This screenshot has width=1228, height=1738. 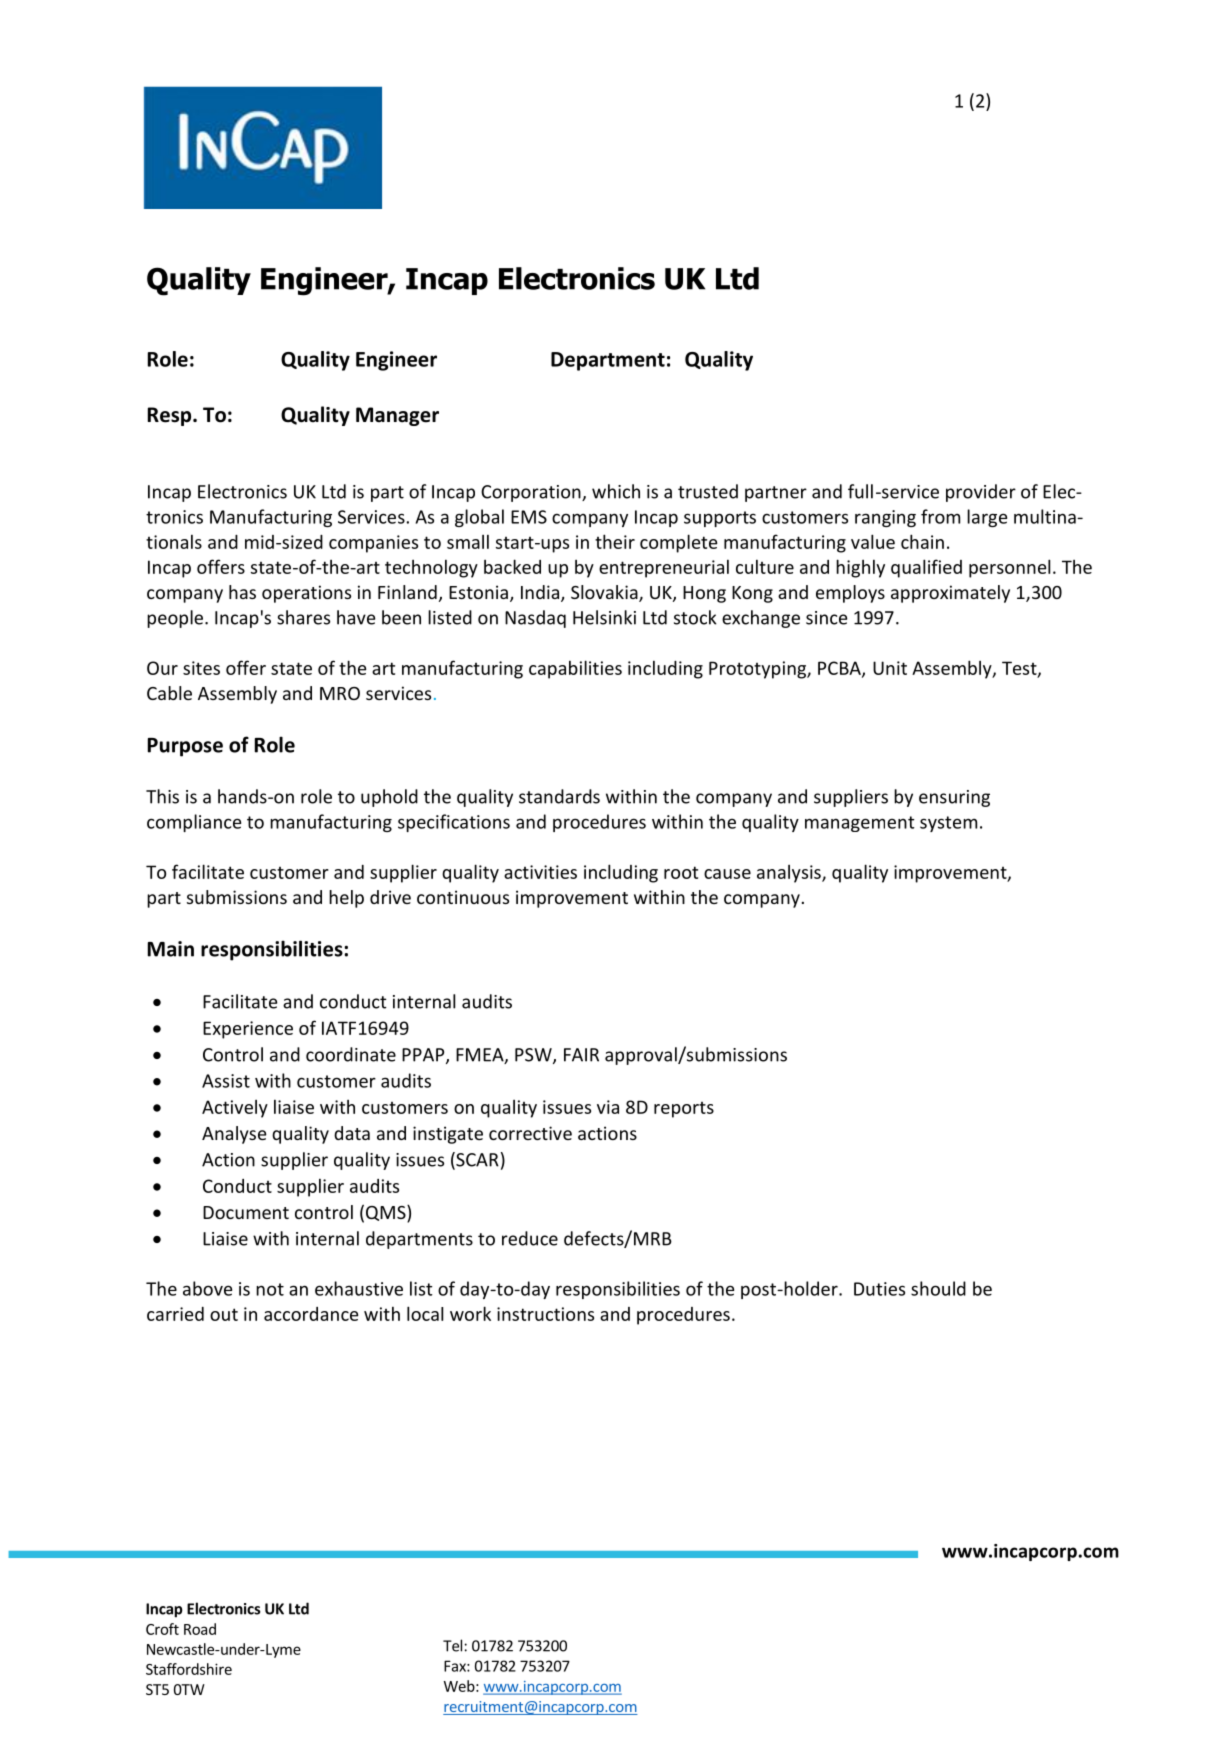 What do you see at coordinates (938, 1288) in the screenshot?
I see `should` at bounding box center [938, 1288].
